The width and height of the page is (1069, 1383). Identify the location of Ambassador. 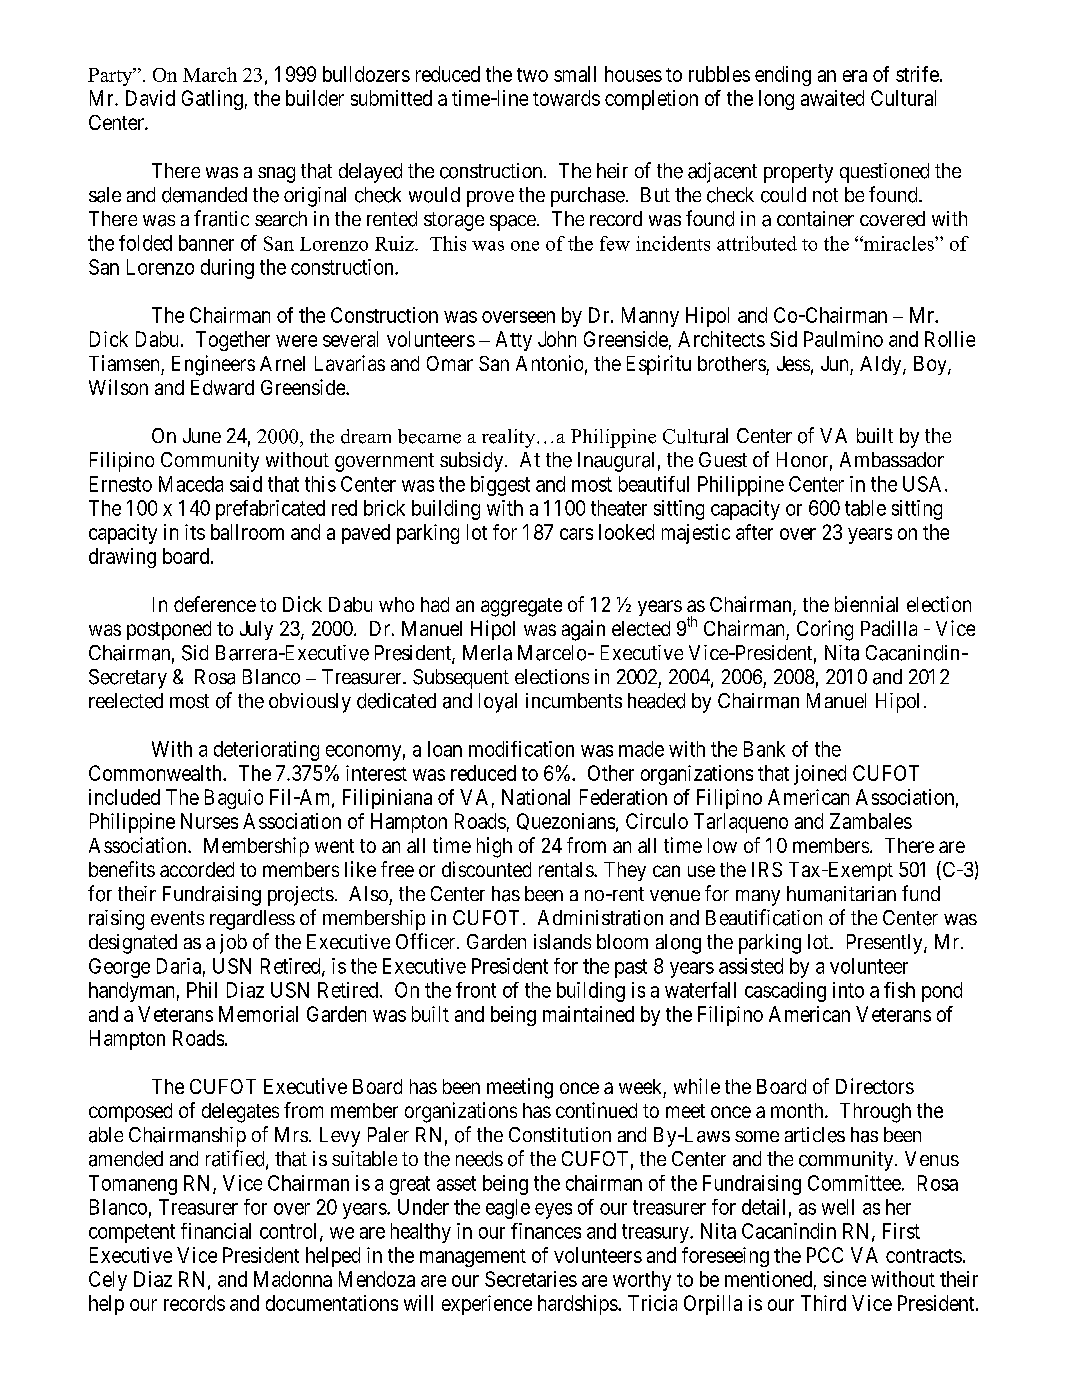
(892, 459).
